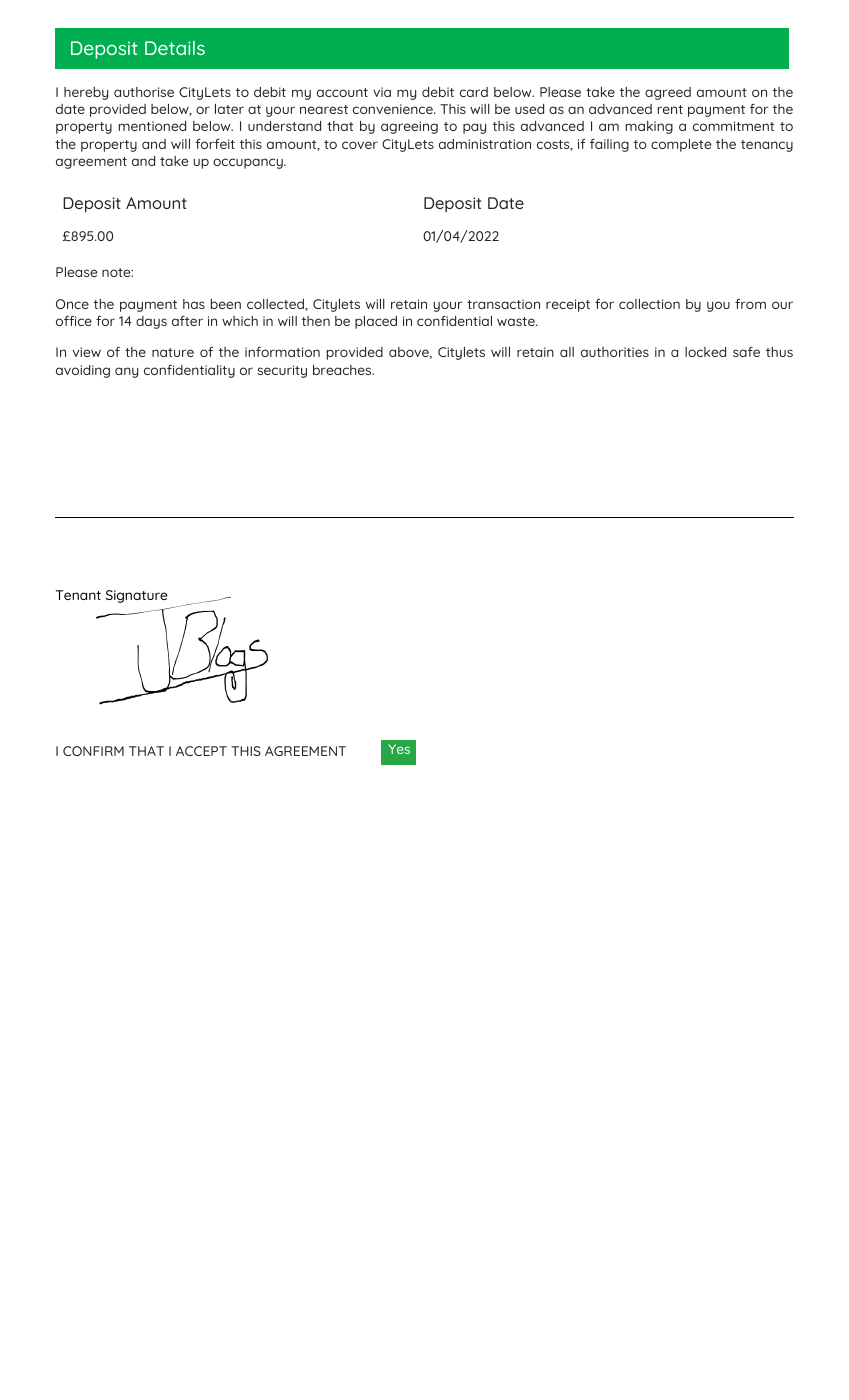 The height and width of the screenshot is (1400, 849). What do you see at coordinates (343, 370) in the screenshot?
I see `breaches` at bounding box center [343, 370].
